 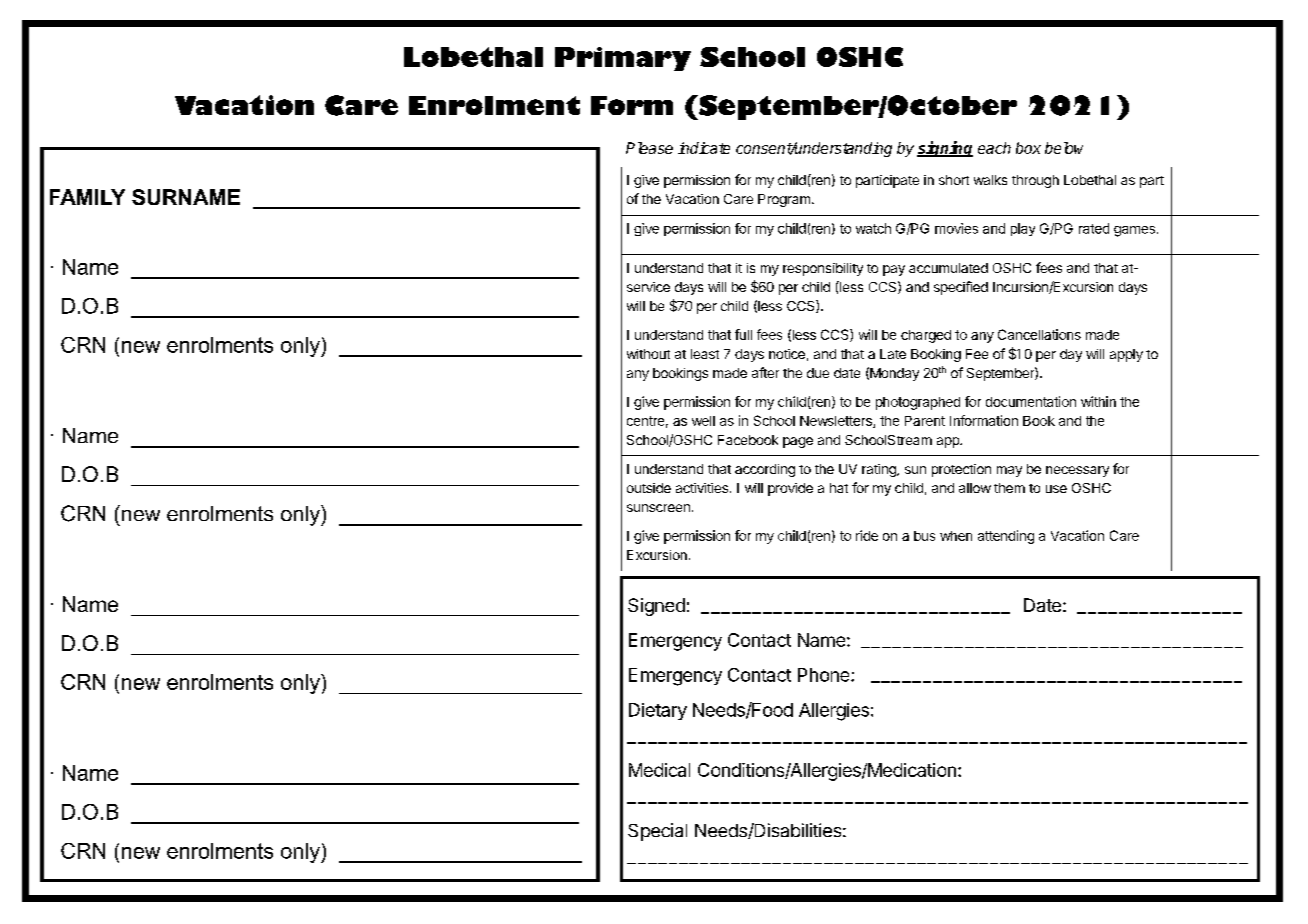 I want to click on Medical, so click(x=659, y=770).
